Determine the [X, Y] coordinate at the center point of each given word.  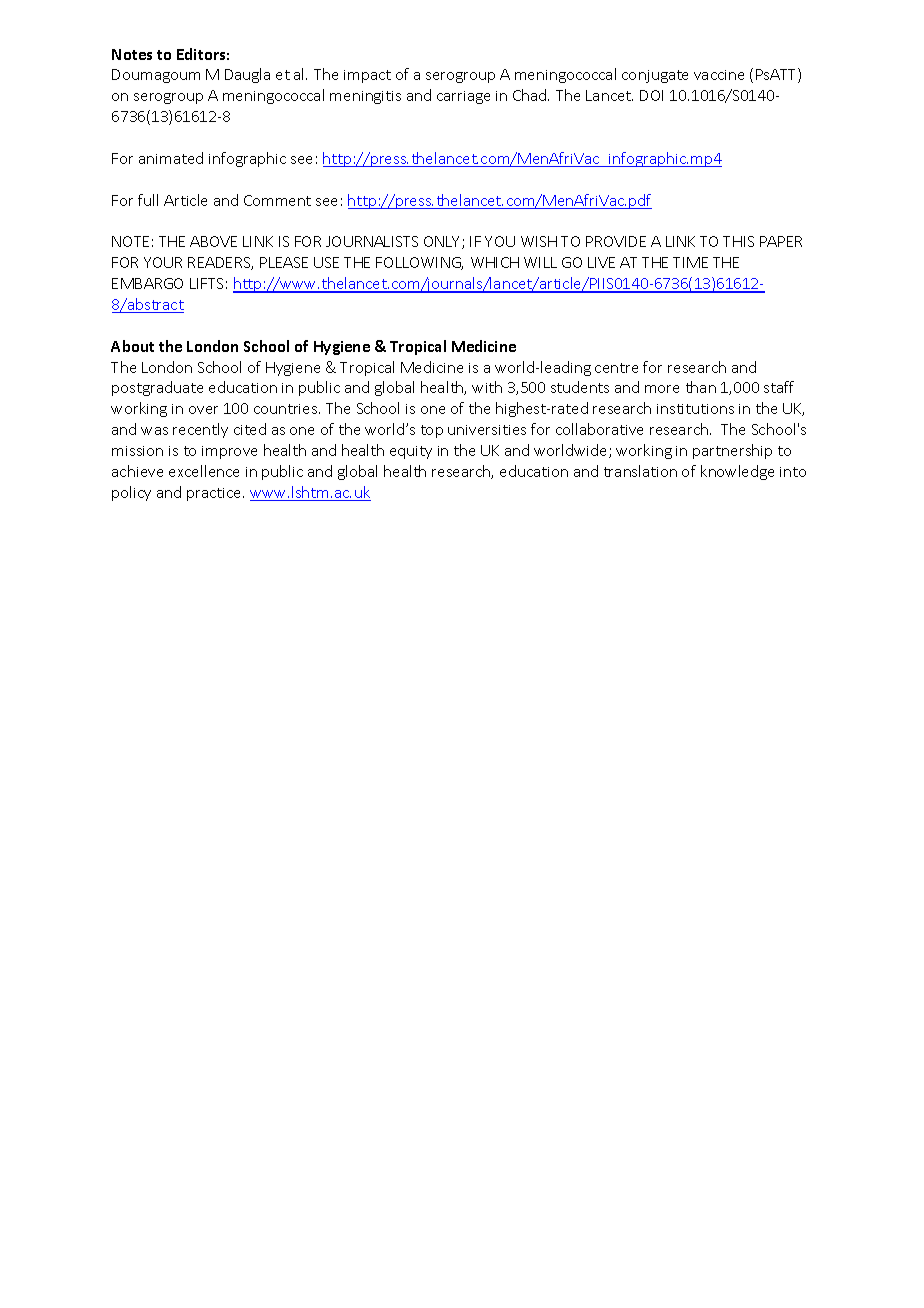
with [487, 387]
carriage [463, 97]
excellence [204, 471]
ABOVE [213, 241]
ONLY [443, 242]
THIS [738, 241]
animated [171, 158]
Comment [277, 200]
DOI [651, 95]
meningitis [365, 97]
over [203, 410]
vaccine [719, 75]
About [132, 346]
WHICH [495, 262]
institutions [695, 409]
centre [616, 368]
